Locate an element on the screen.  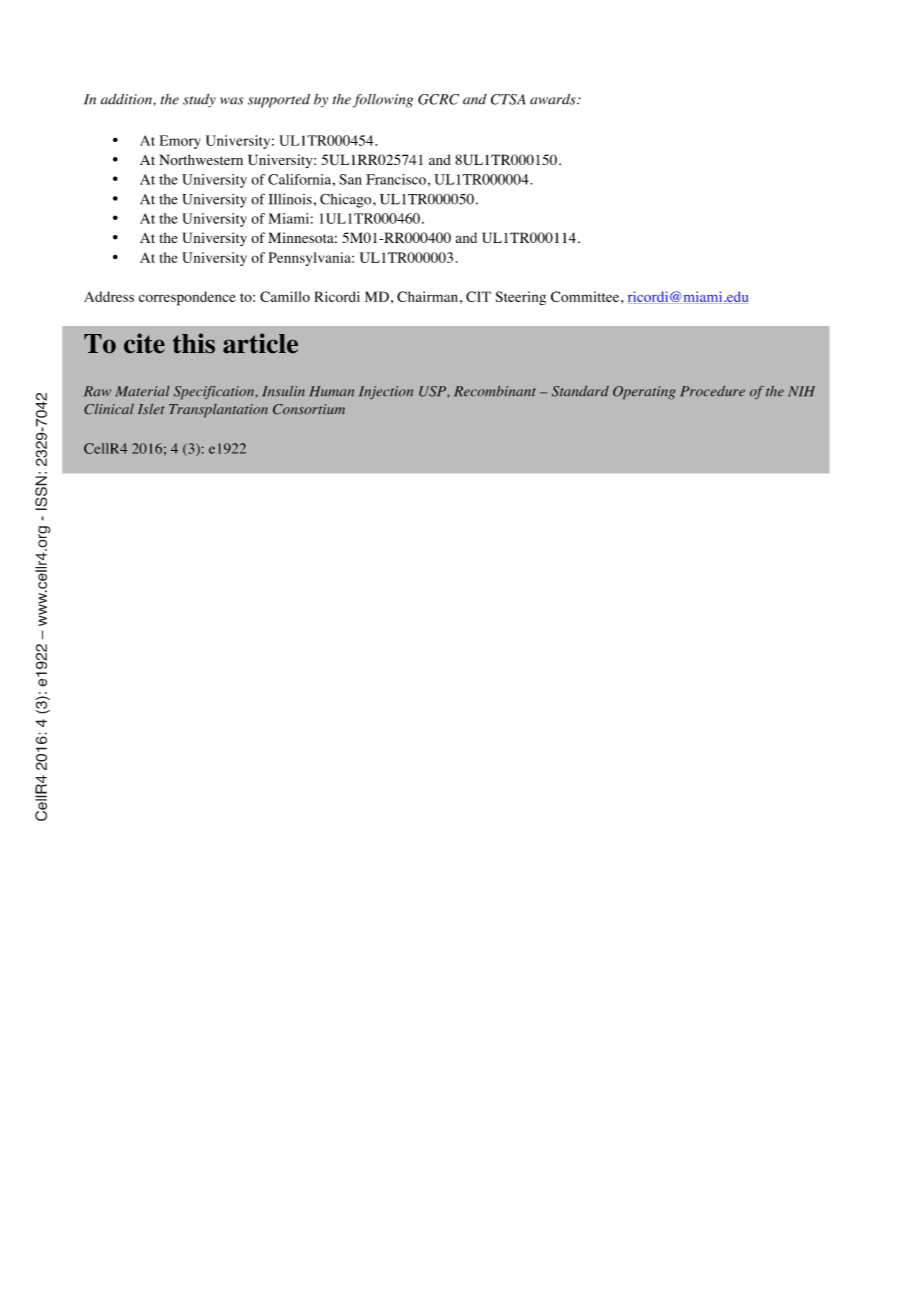
following is located at coordinates (383, 101).
